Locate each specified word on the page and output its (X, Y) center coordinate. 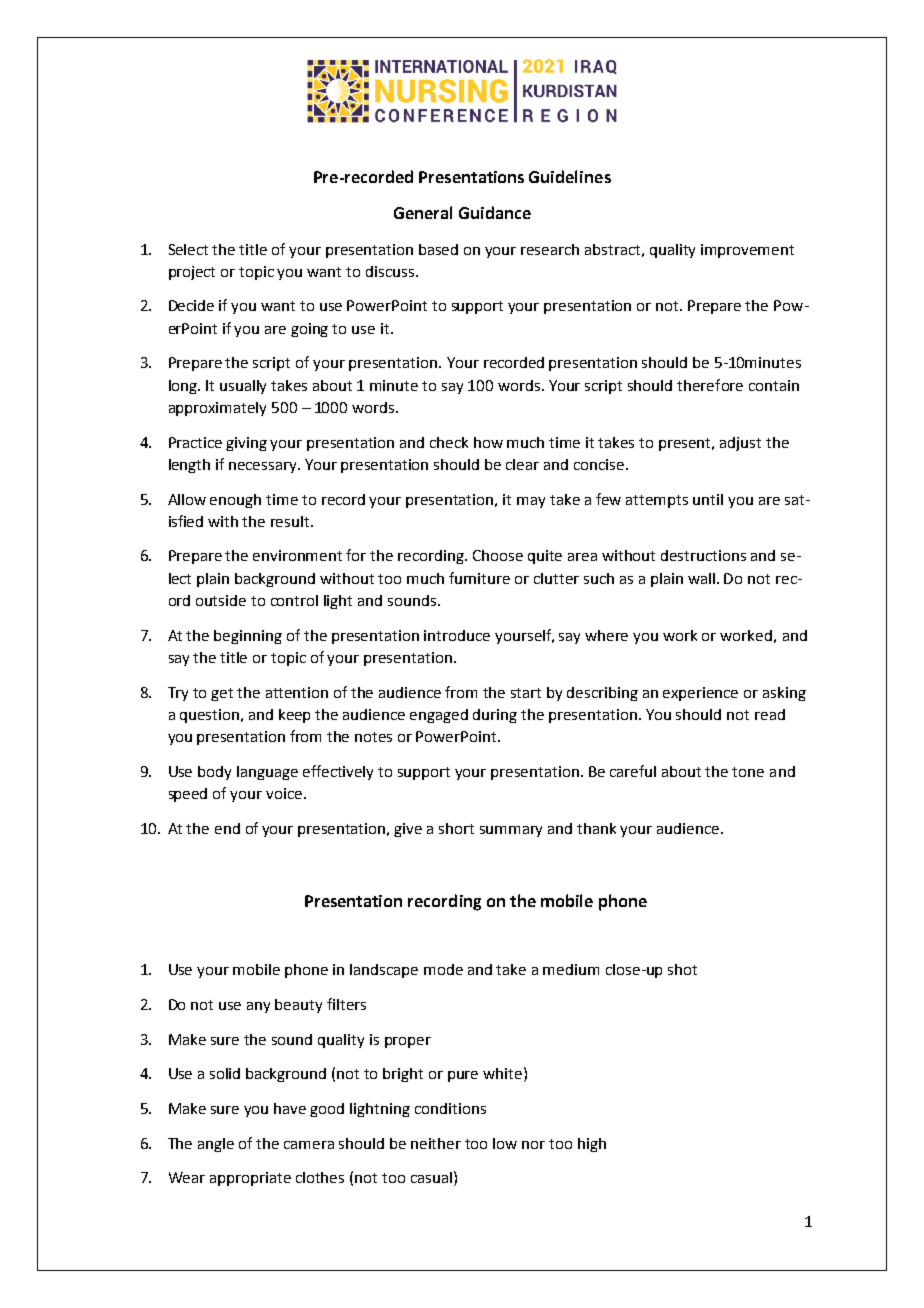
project (192, 273)
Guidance (495, 212)
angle (216, 1145)
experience (700, 694)
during (495, 716)
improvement (747, 251)
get (222, 694)
